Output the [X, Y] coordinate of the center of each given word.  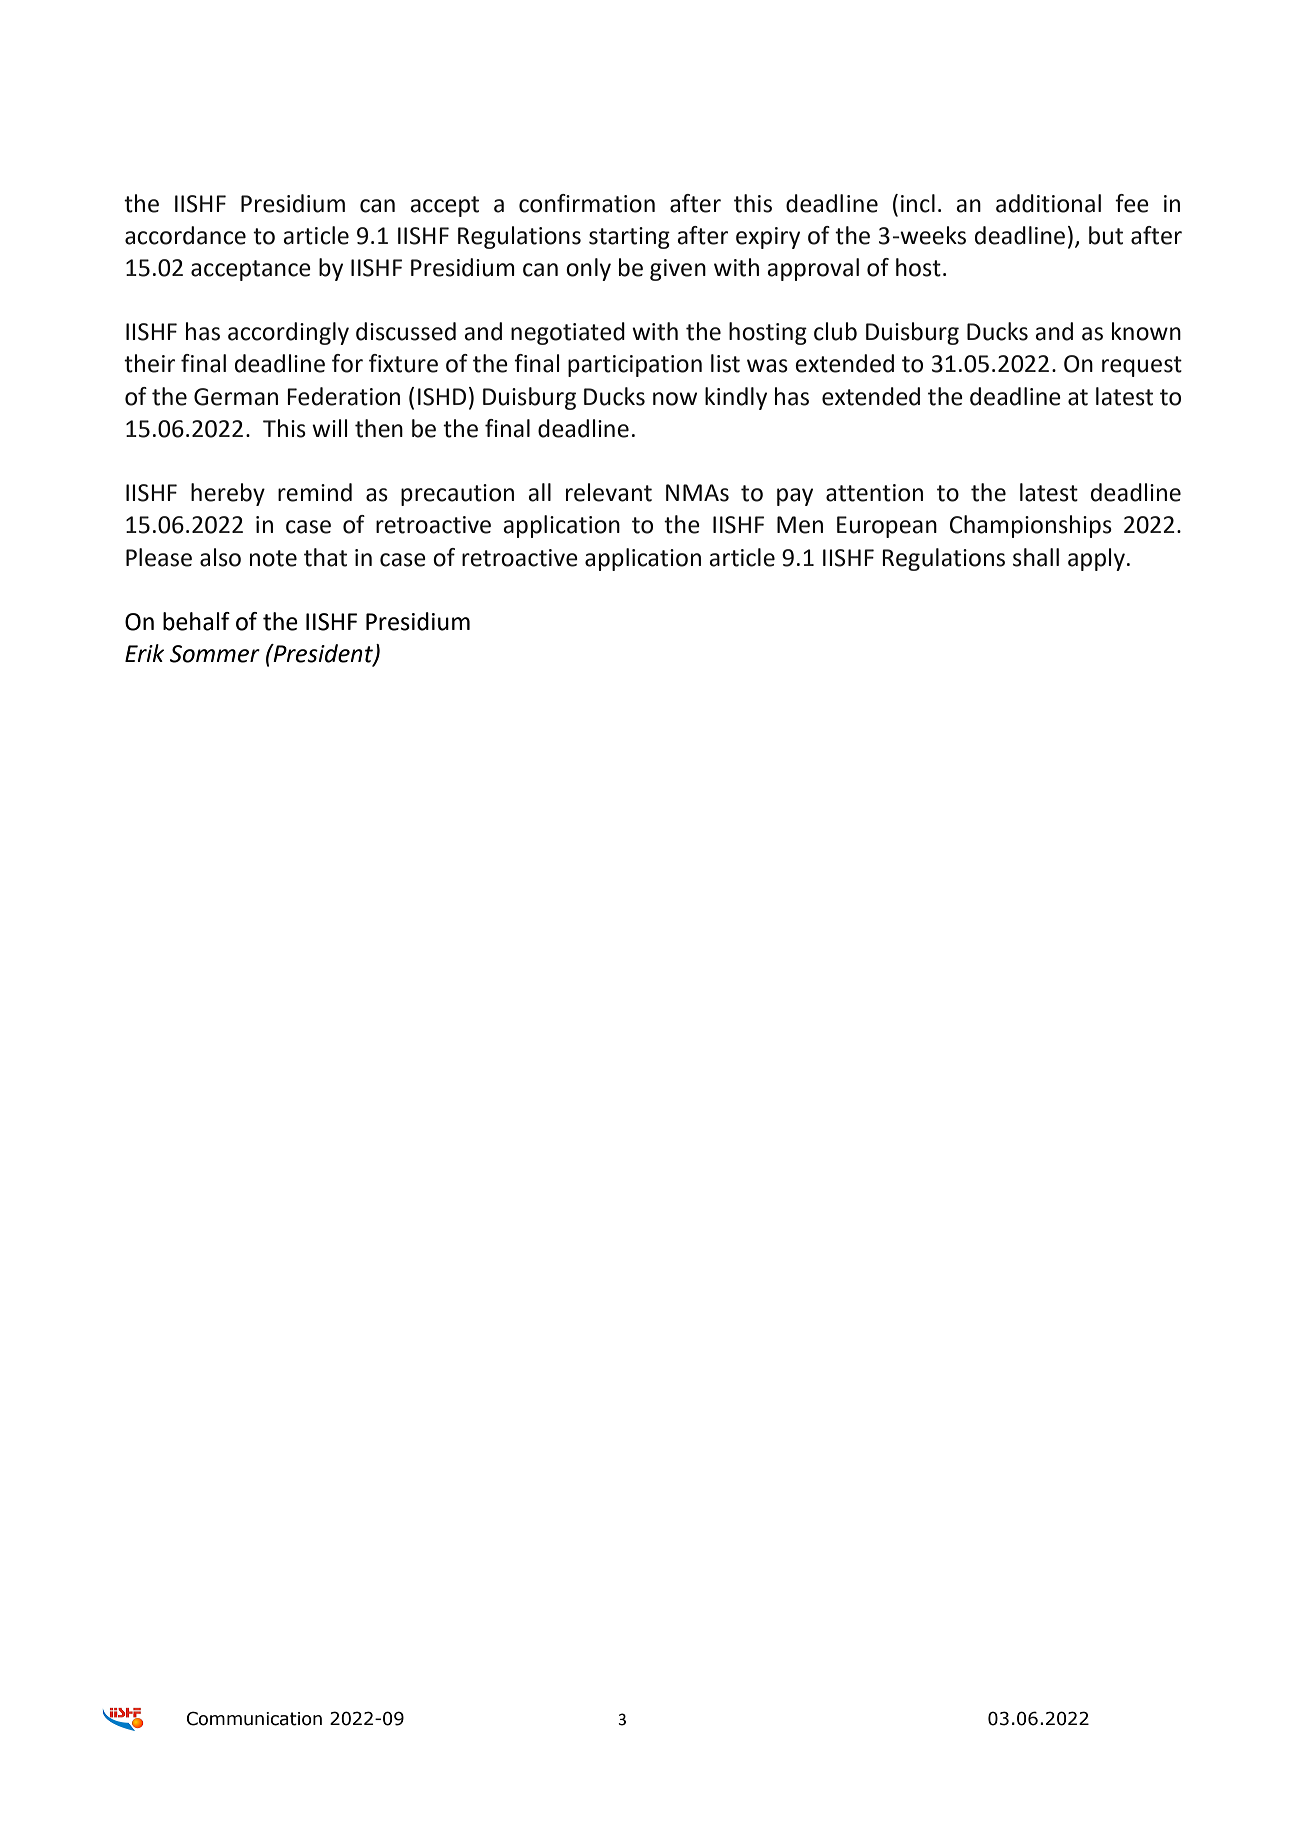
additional [1048, 203]
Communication [254, 1718]
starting [629, 238]
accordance [185, 235]
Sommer [215, 654]
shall [1036, 557]
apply [1096, 559]
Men [800, 525]
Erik [144, 653]
